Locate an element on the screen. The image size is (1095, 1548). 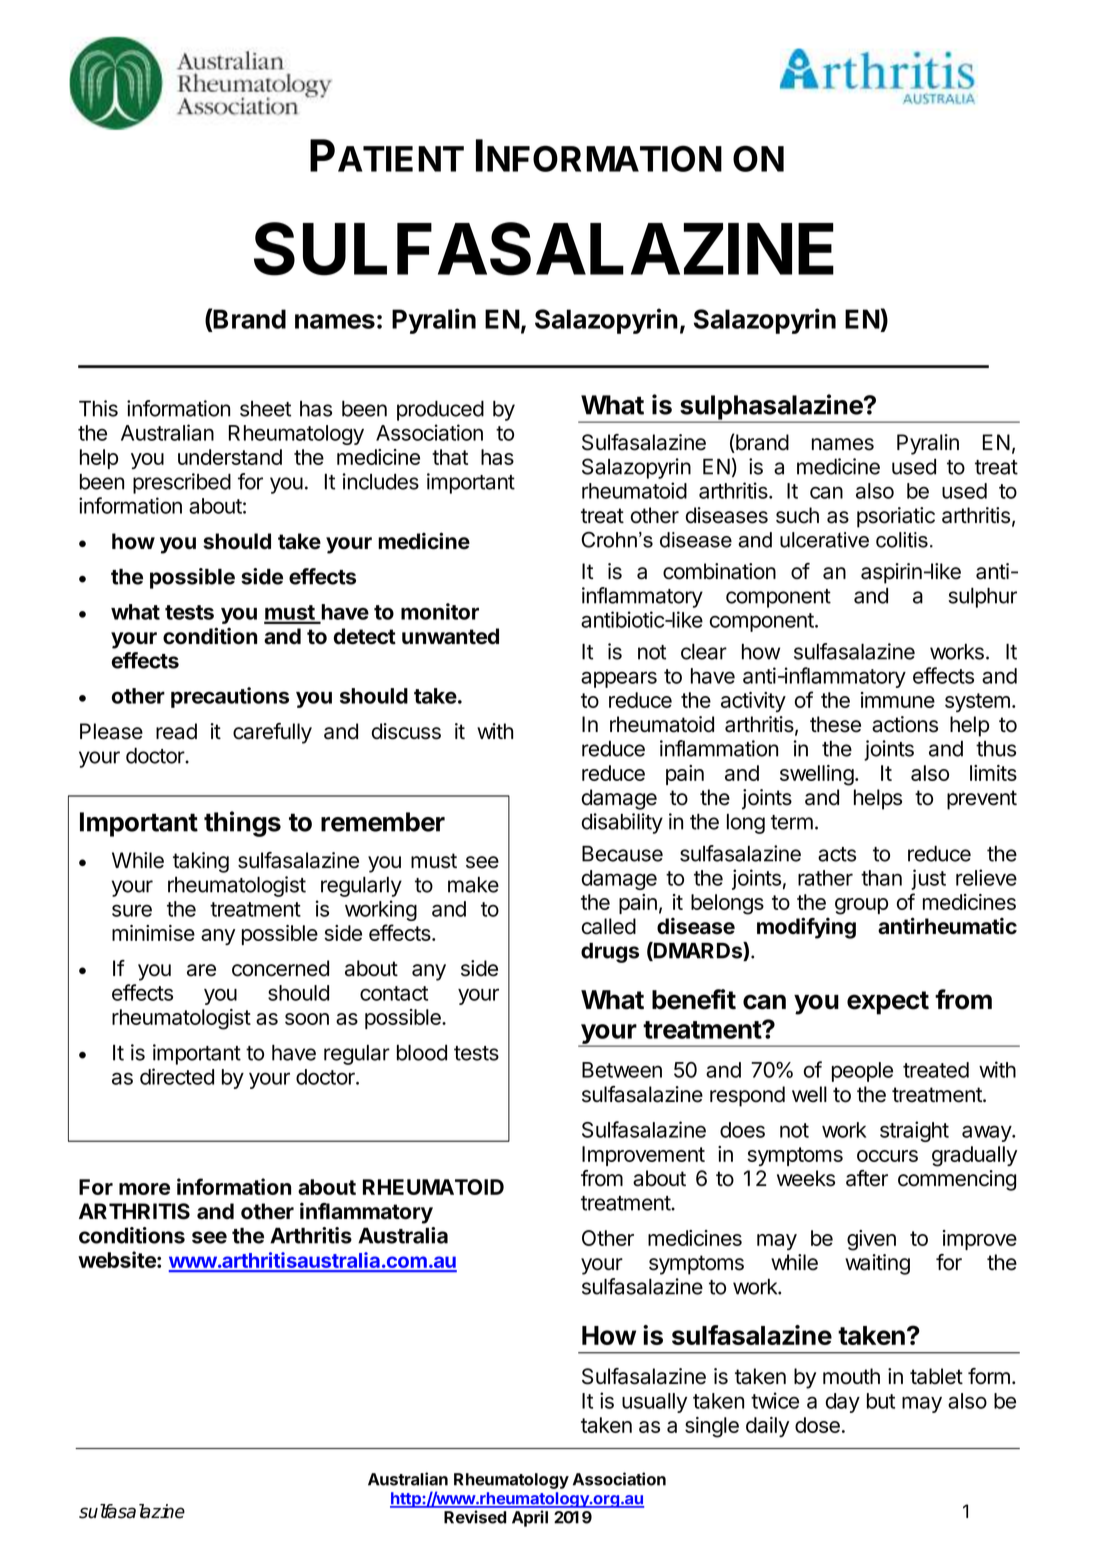
taking is located at coordinates (201, 862).
